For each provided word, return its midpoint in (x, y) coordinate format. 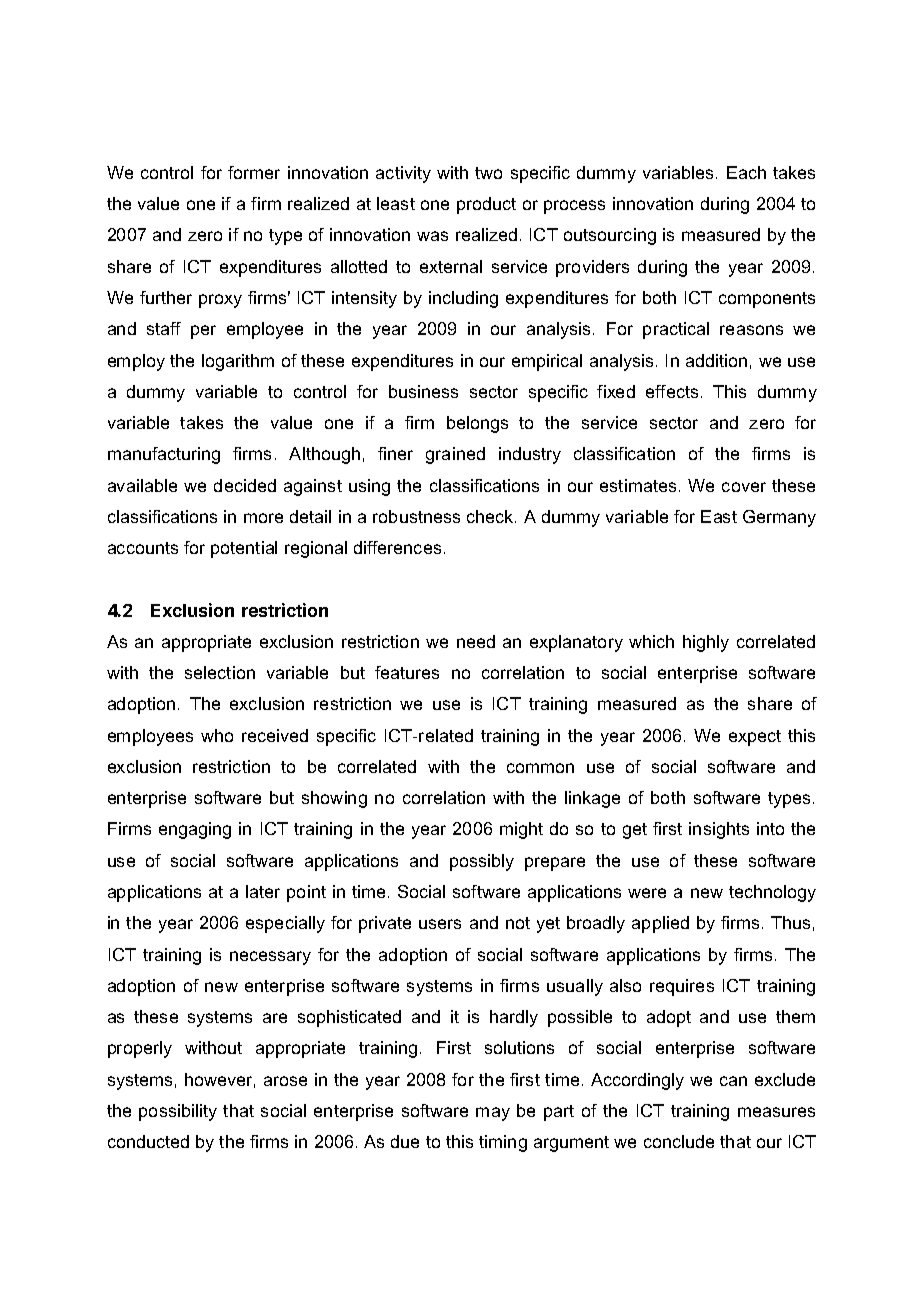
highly (706, 643)
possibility (178, 1112)
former (254, 172)
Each (746, 172)
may (493, 1114)
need (476, 641)
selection (220, 672)
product (486, 205)
